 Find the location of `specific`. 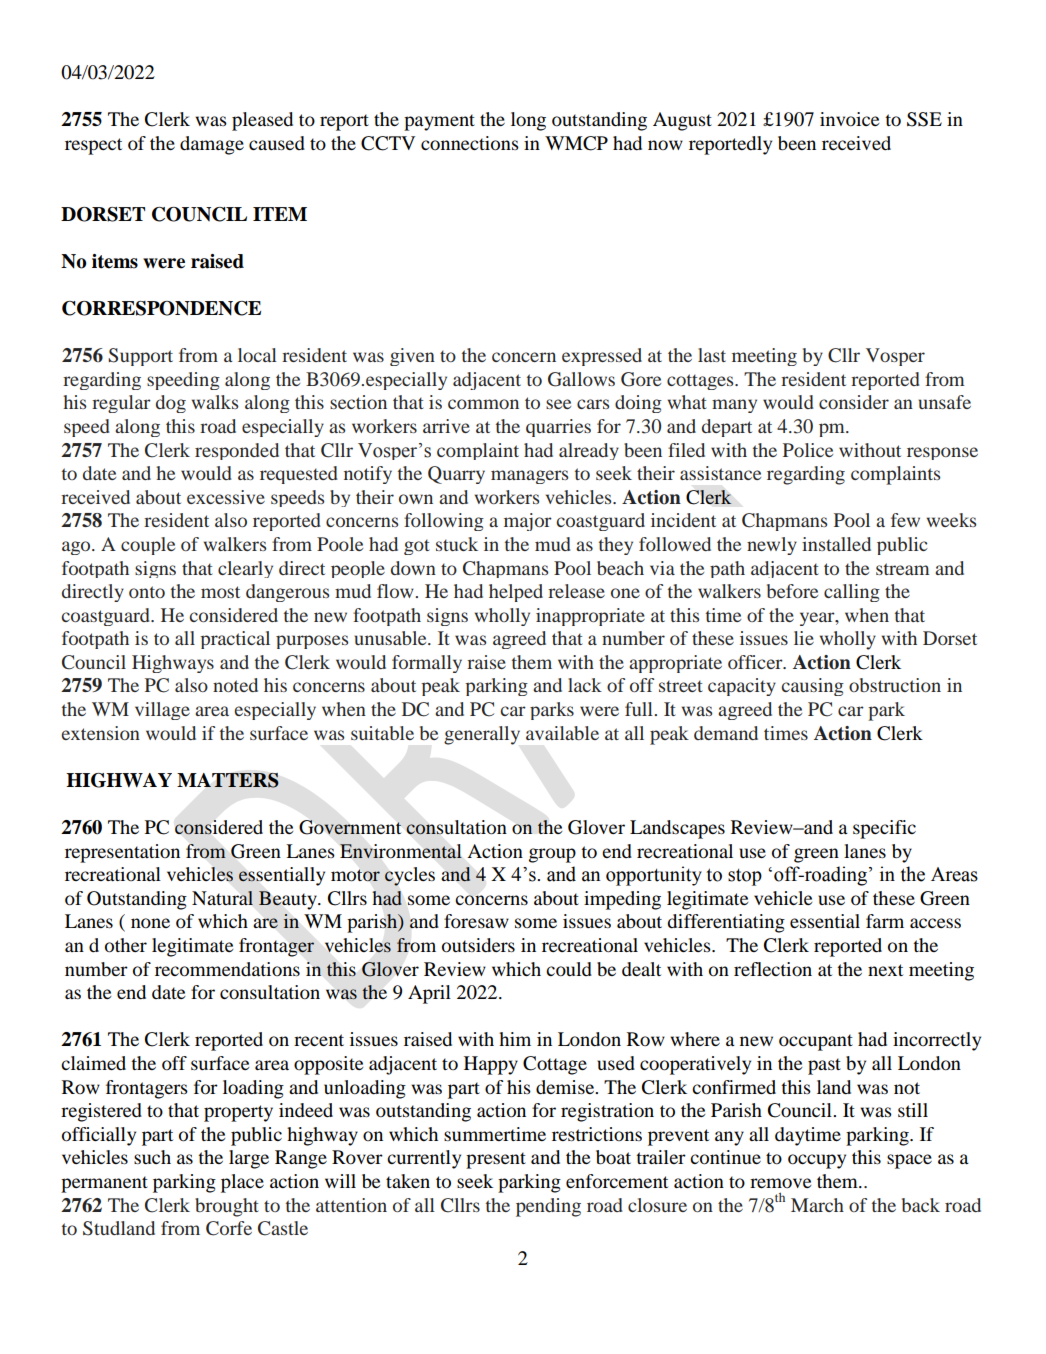

specific is located at coordinates (884, 829).
